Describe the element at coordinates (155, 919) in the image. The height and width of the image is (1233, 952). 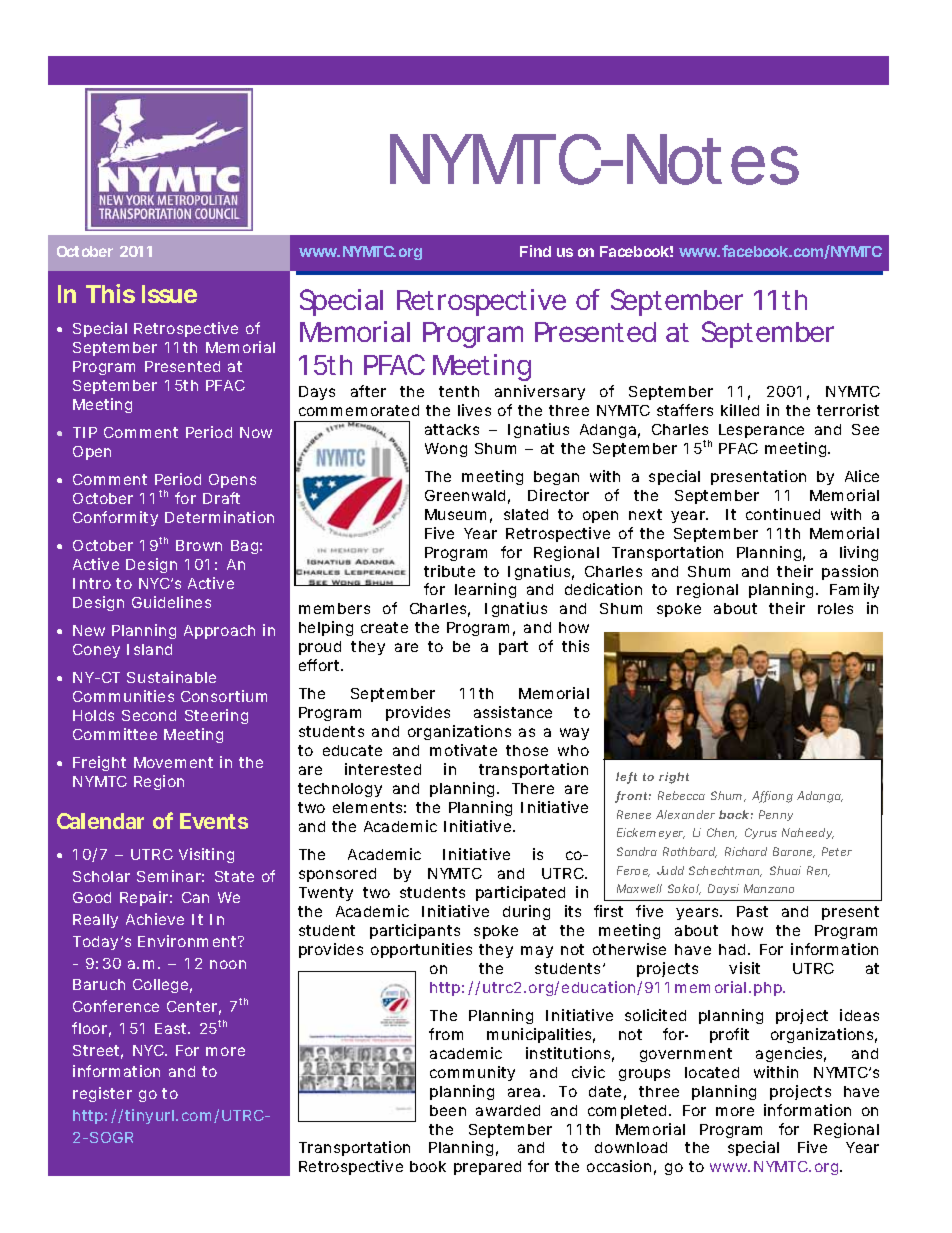
I see `Achieve` at that location.
